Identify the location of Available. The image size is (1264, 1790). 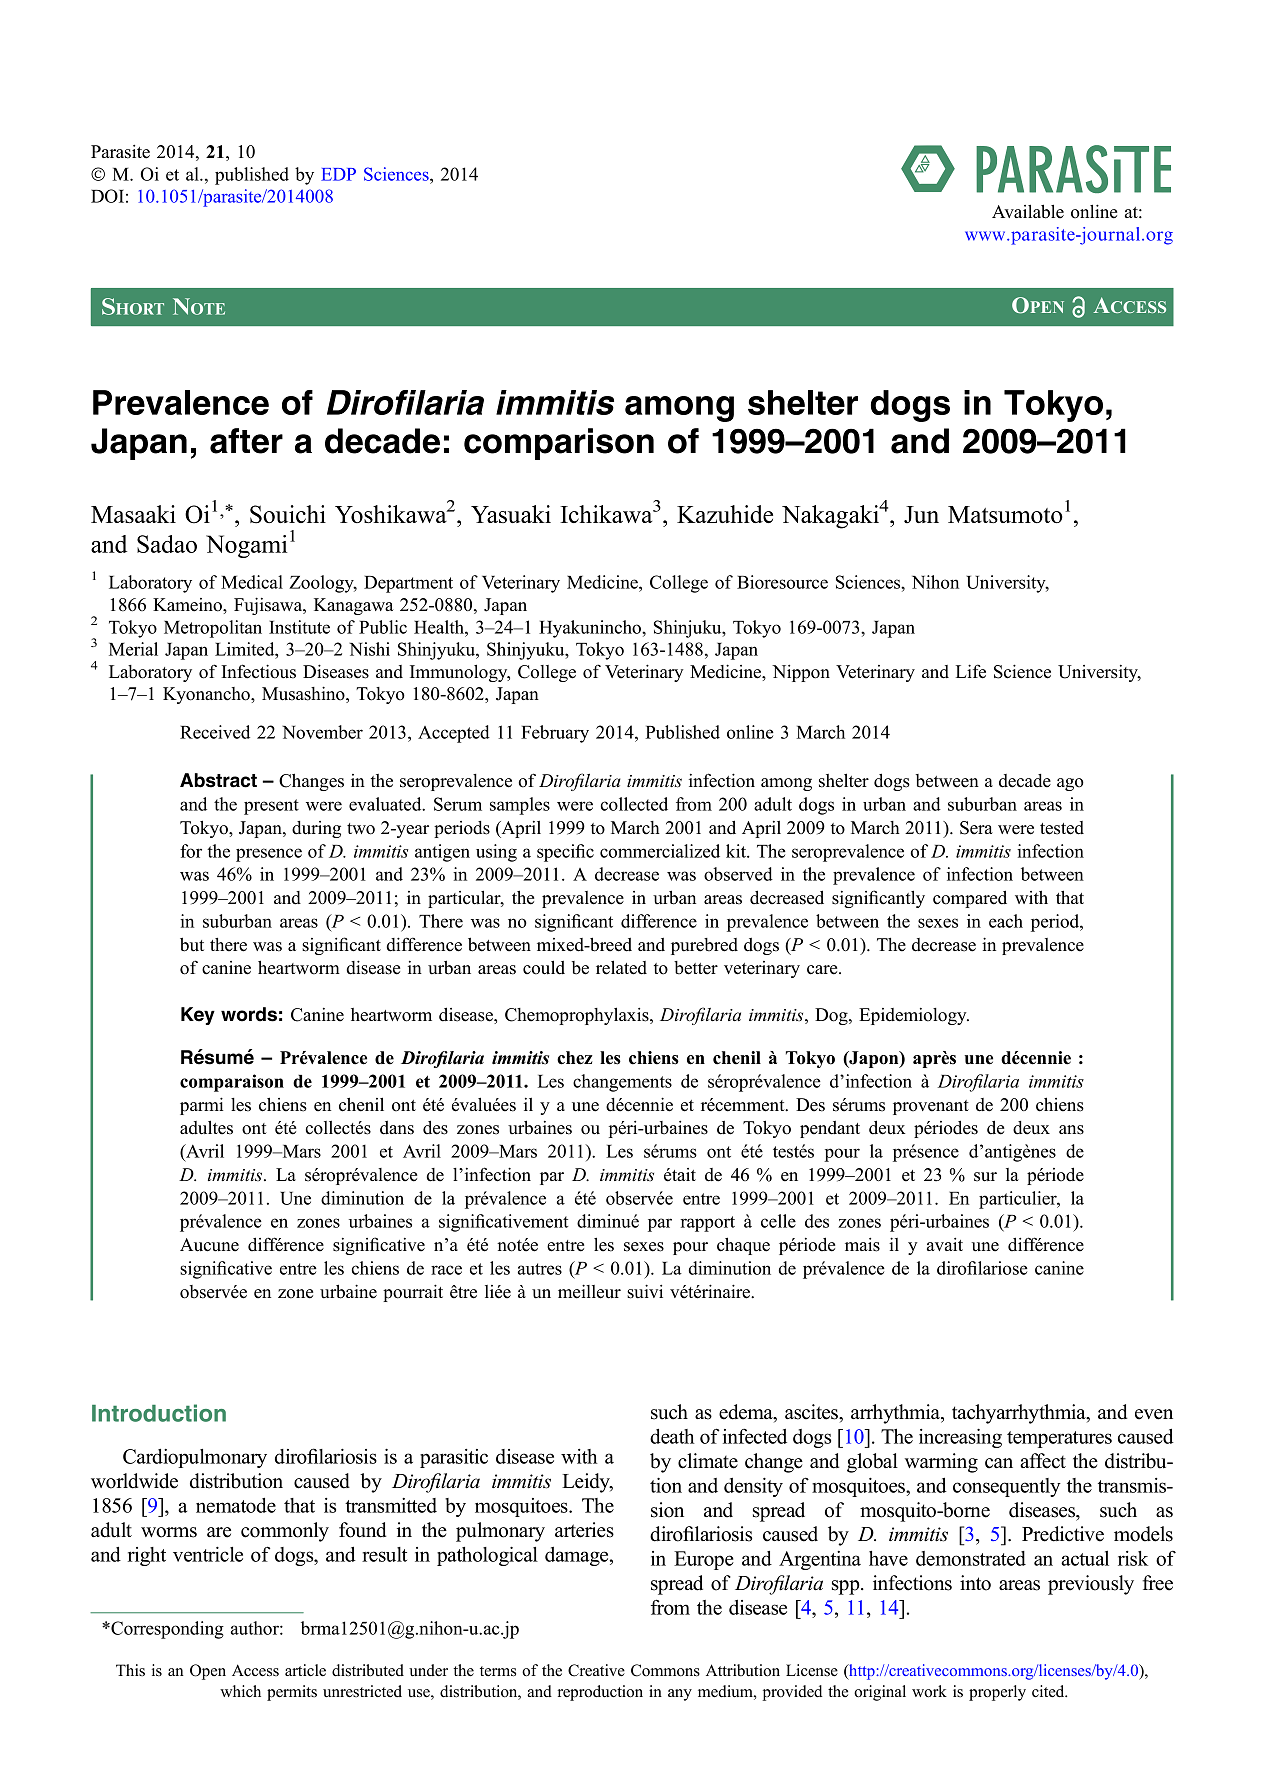
(1028, 211).
